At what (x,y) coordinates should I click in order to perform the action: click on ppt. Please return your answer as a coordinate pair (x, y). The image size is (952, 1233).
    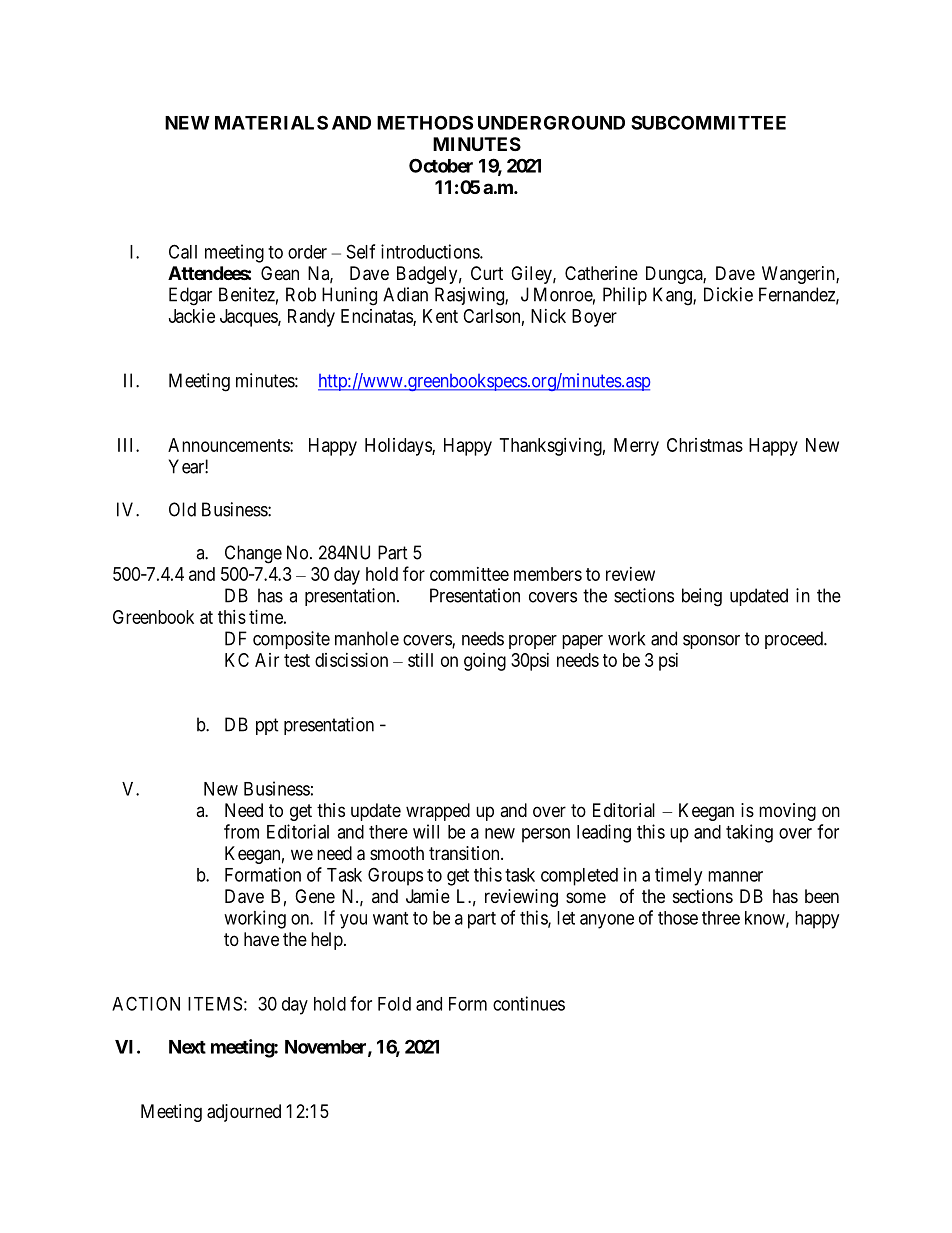
    Looking at the image, I should click on (267, 726).
